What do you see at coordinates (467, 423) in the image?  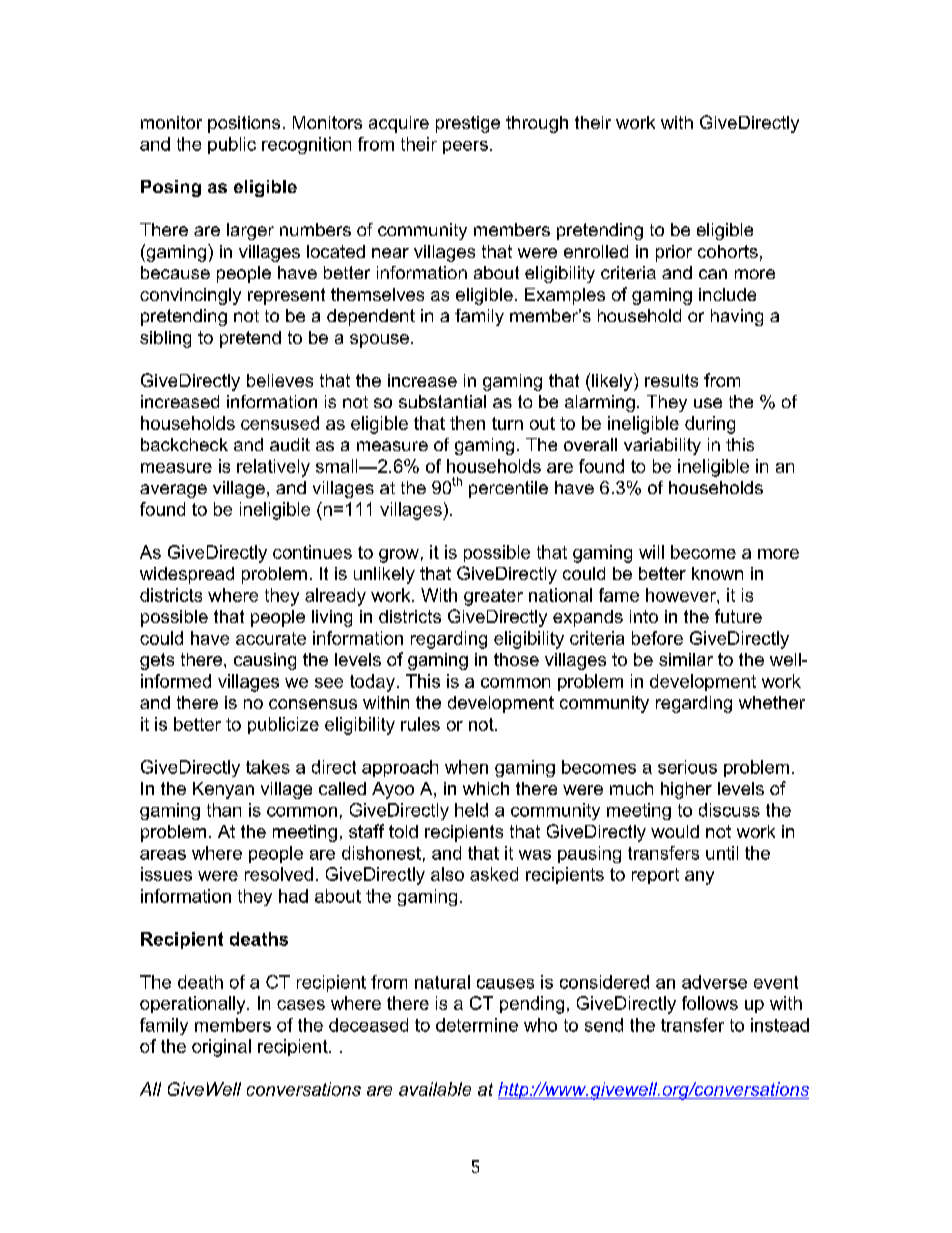 I see `then` at bounding box center [467, 423].
